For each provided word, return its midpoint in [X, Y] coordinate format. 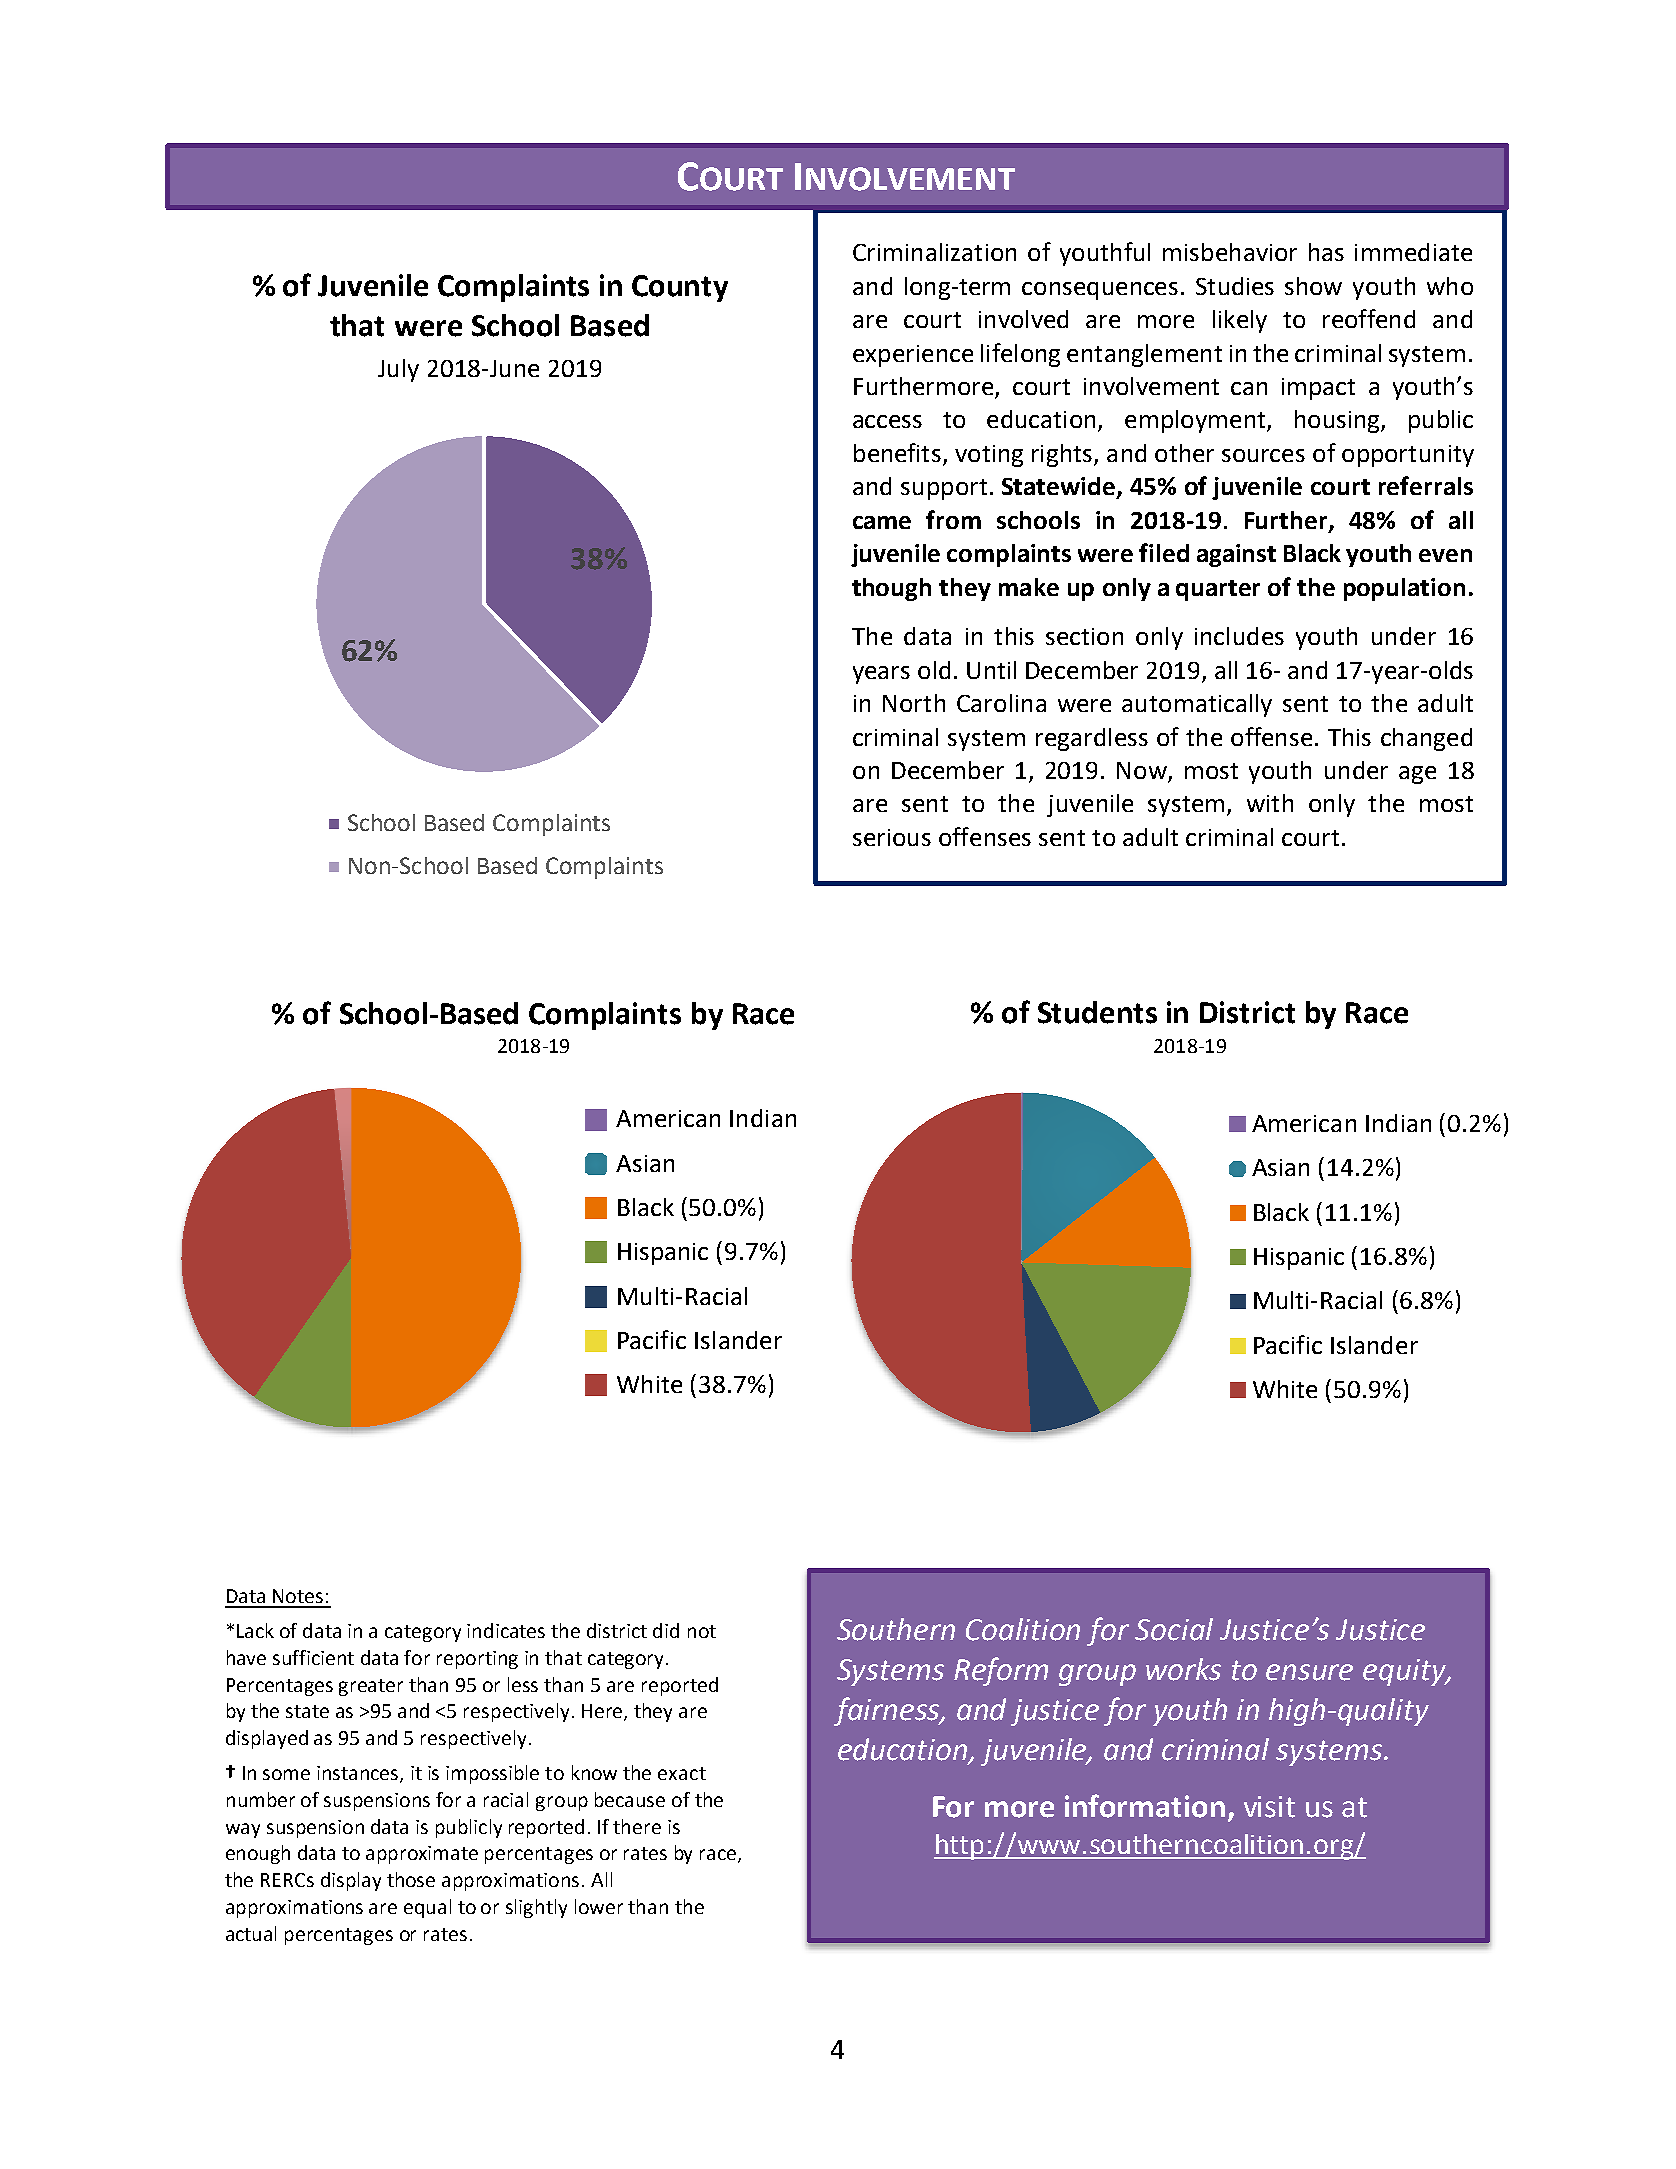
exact [682, 1773]
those [411, 1879]
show [1313, 286]
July [398, 370]
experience [913, 356]
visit [1269, 1807]
